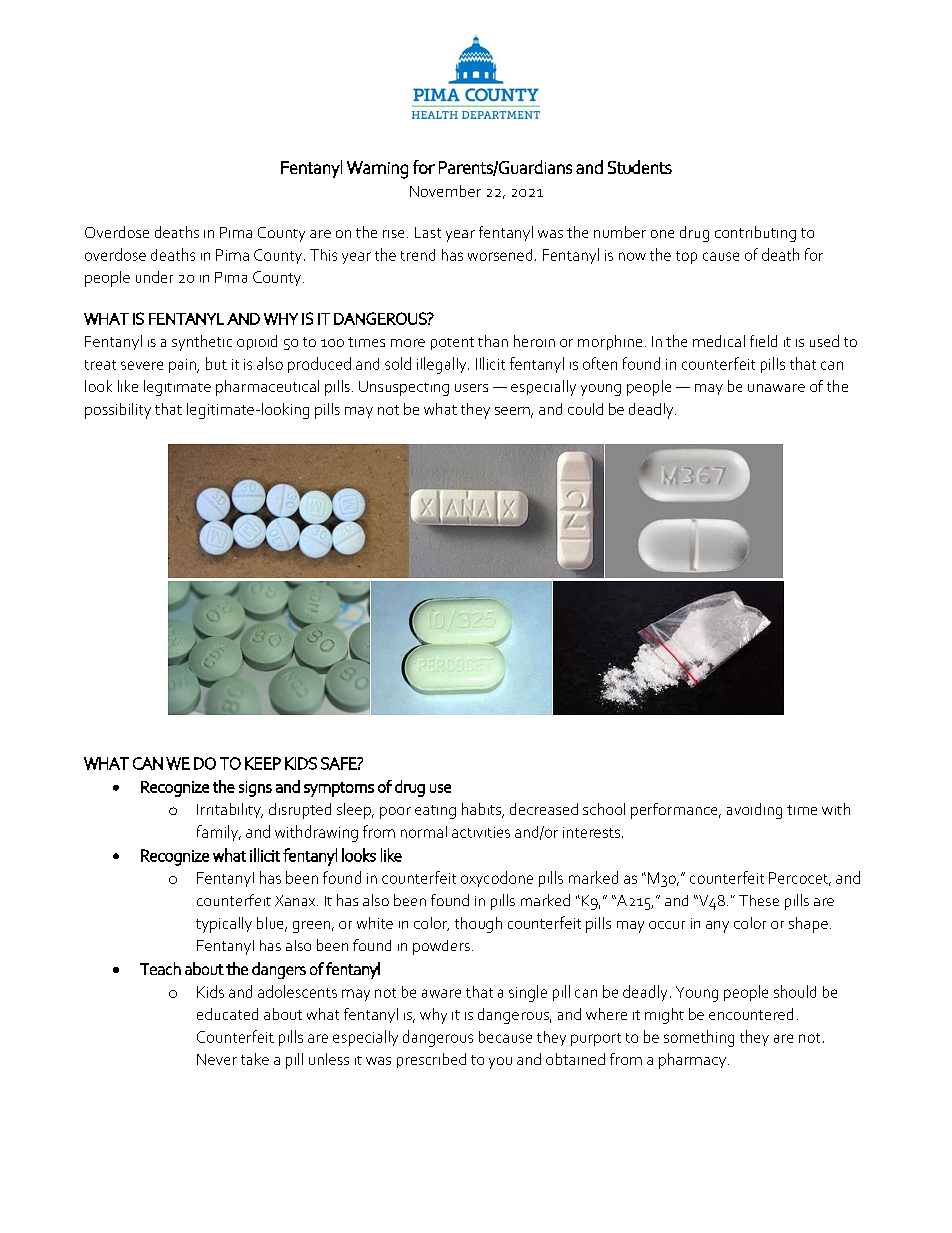  Describe the element at coordinates (751, 1014) in the image. I see `encountered` at that location.
